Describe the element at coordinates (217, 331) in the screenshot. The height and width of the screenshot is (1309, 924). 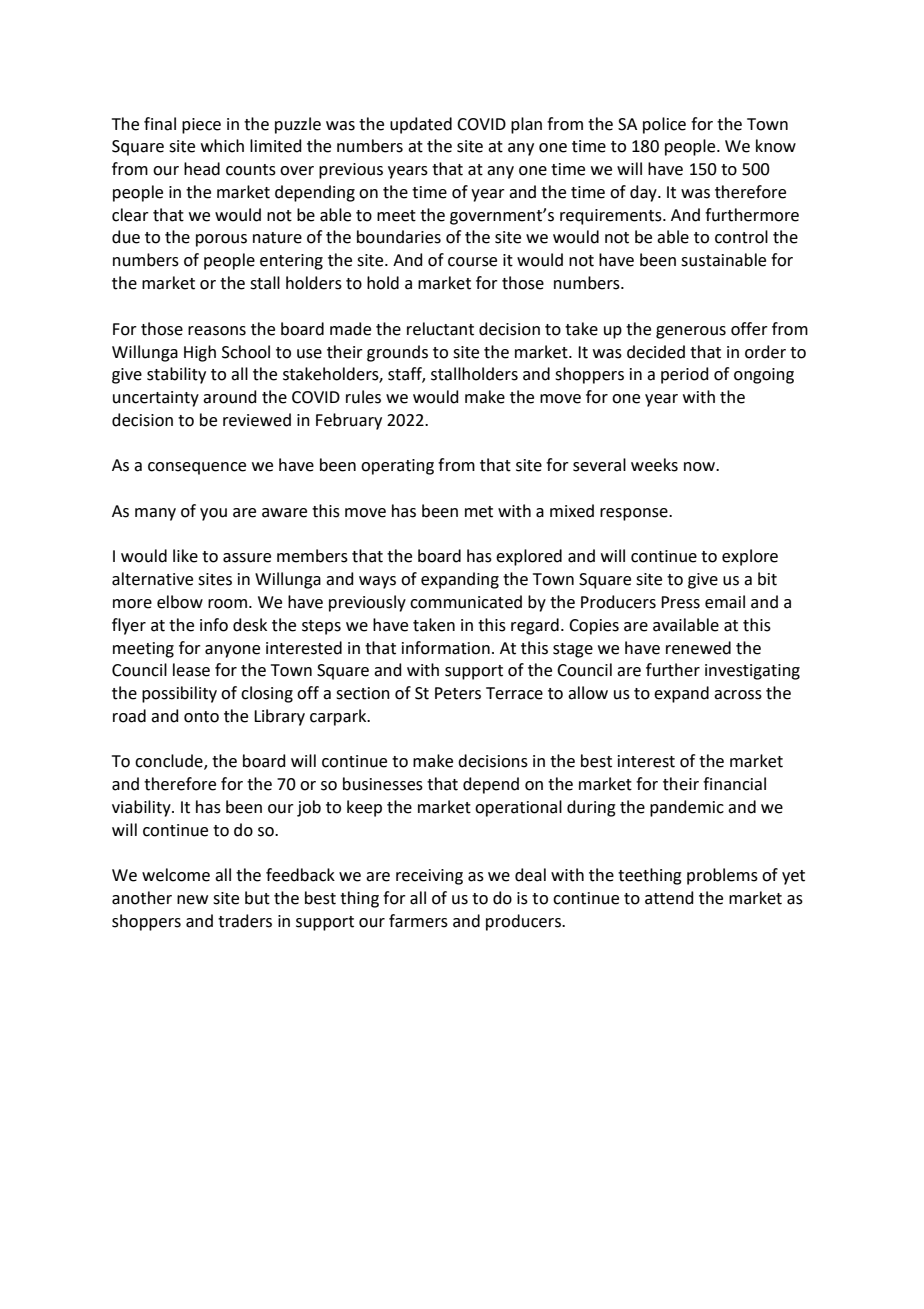
I see `reasons` at that location.
